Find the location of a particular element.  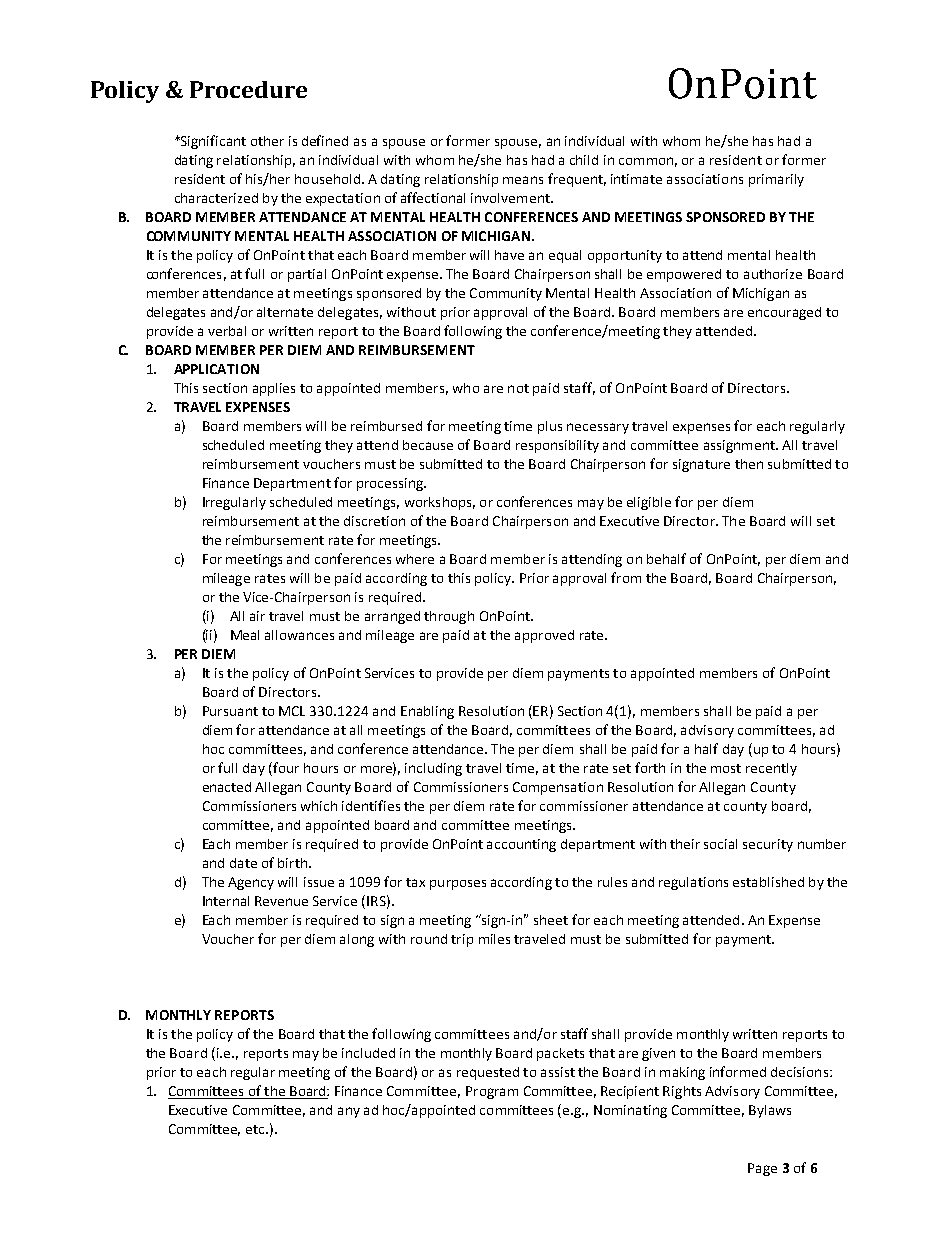

which is located at coordinates (319, 806).
